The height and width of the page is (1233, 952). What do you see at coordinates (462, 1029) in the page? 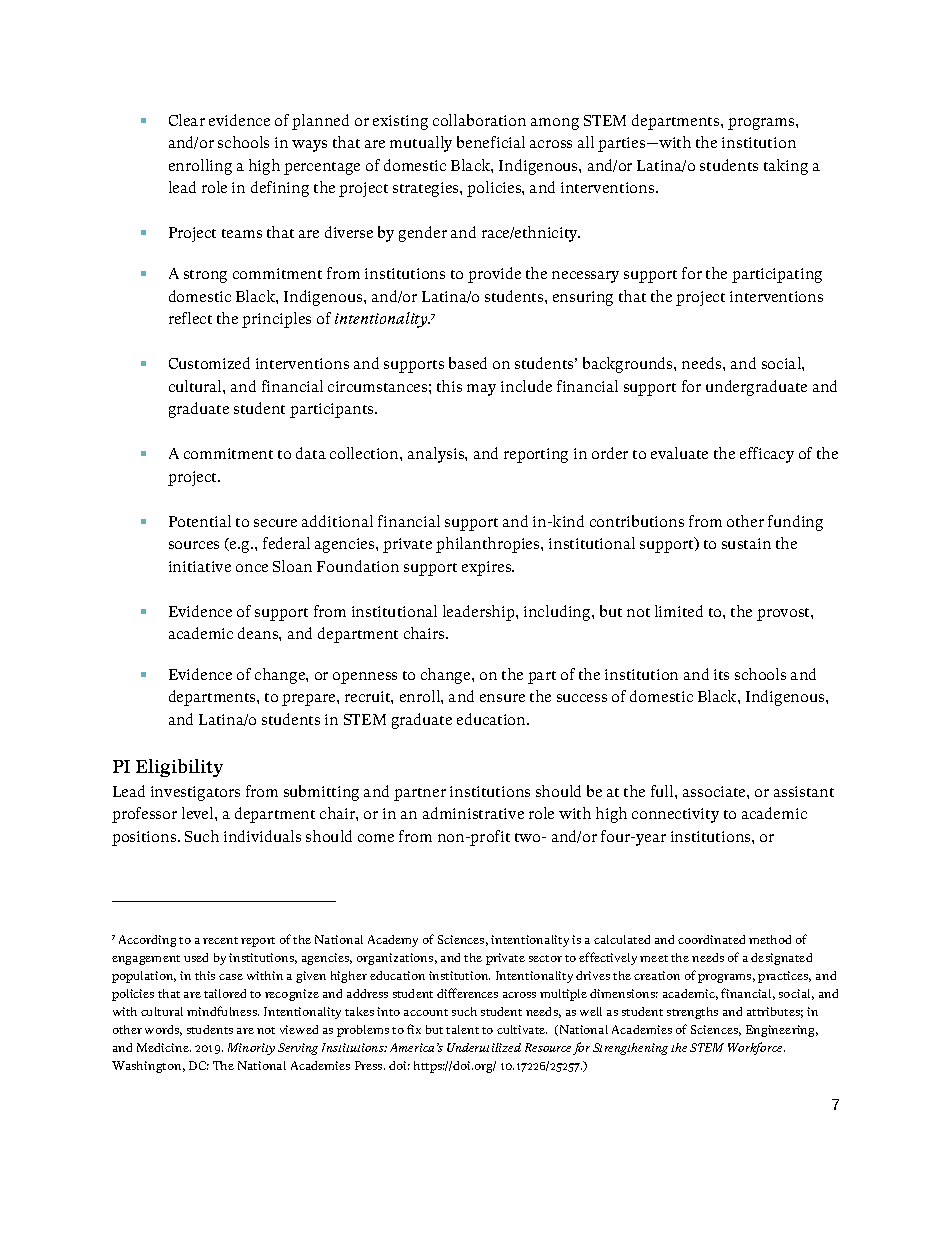
I see `talent` at bounding box center [462, 1029].
